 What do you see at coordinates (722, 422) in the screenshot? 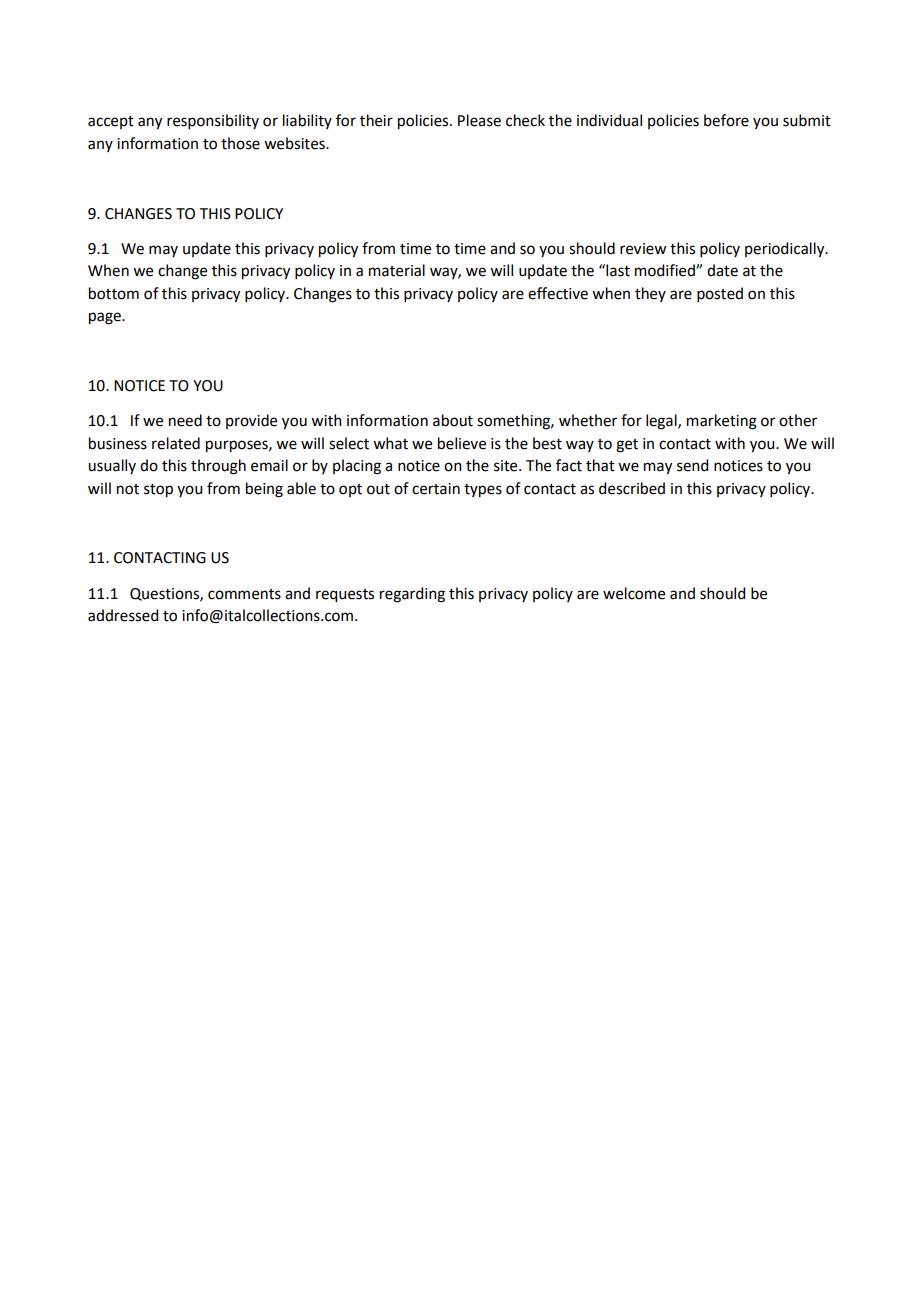
I see `marketing` at bounding box center [722, 422].
